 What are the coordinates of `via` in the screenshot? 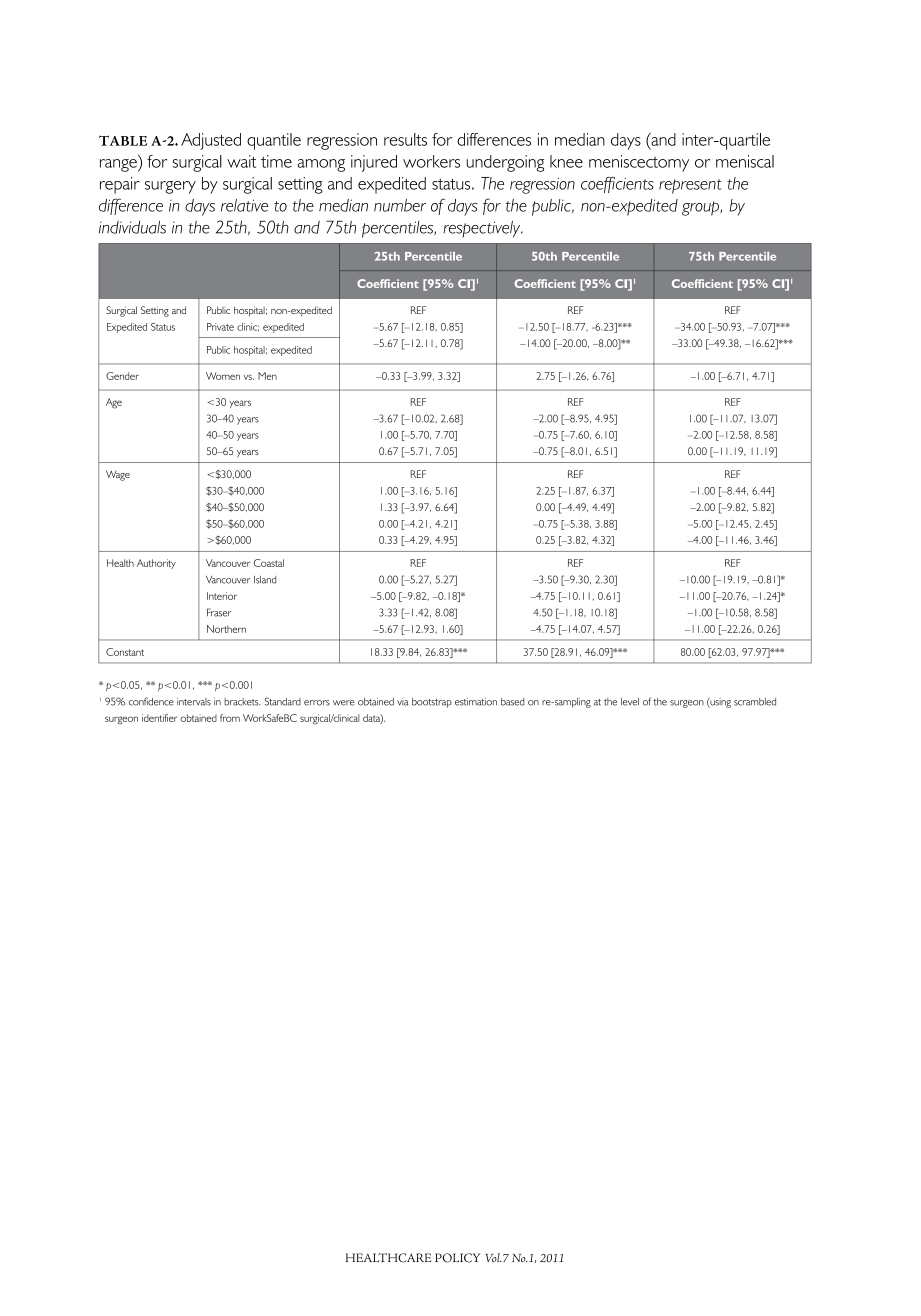 It's located at (402, 702).
